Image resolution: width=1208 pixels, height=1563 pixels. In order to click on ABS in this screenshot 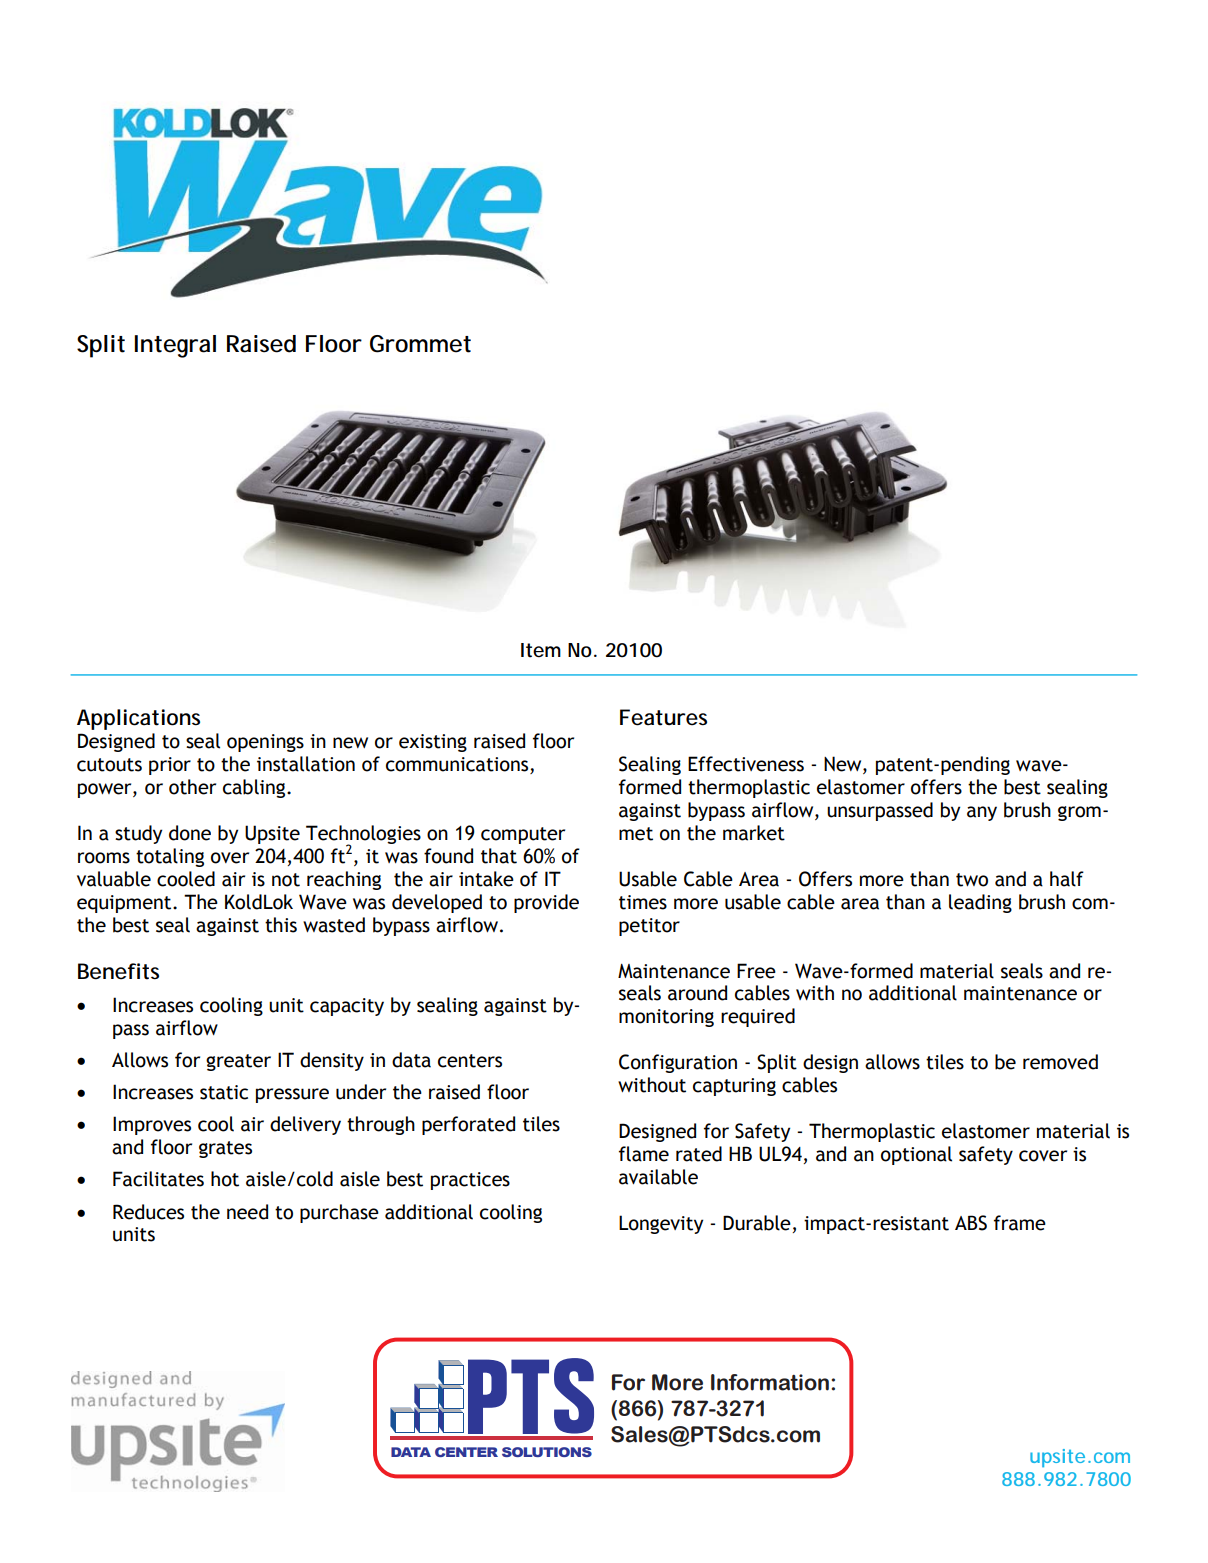, I will do `click(971, 1223)`.
